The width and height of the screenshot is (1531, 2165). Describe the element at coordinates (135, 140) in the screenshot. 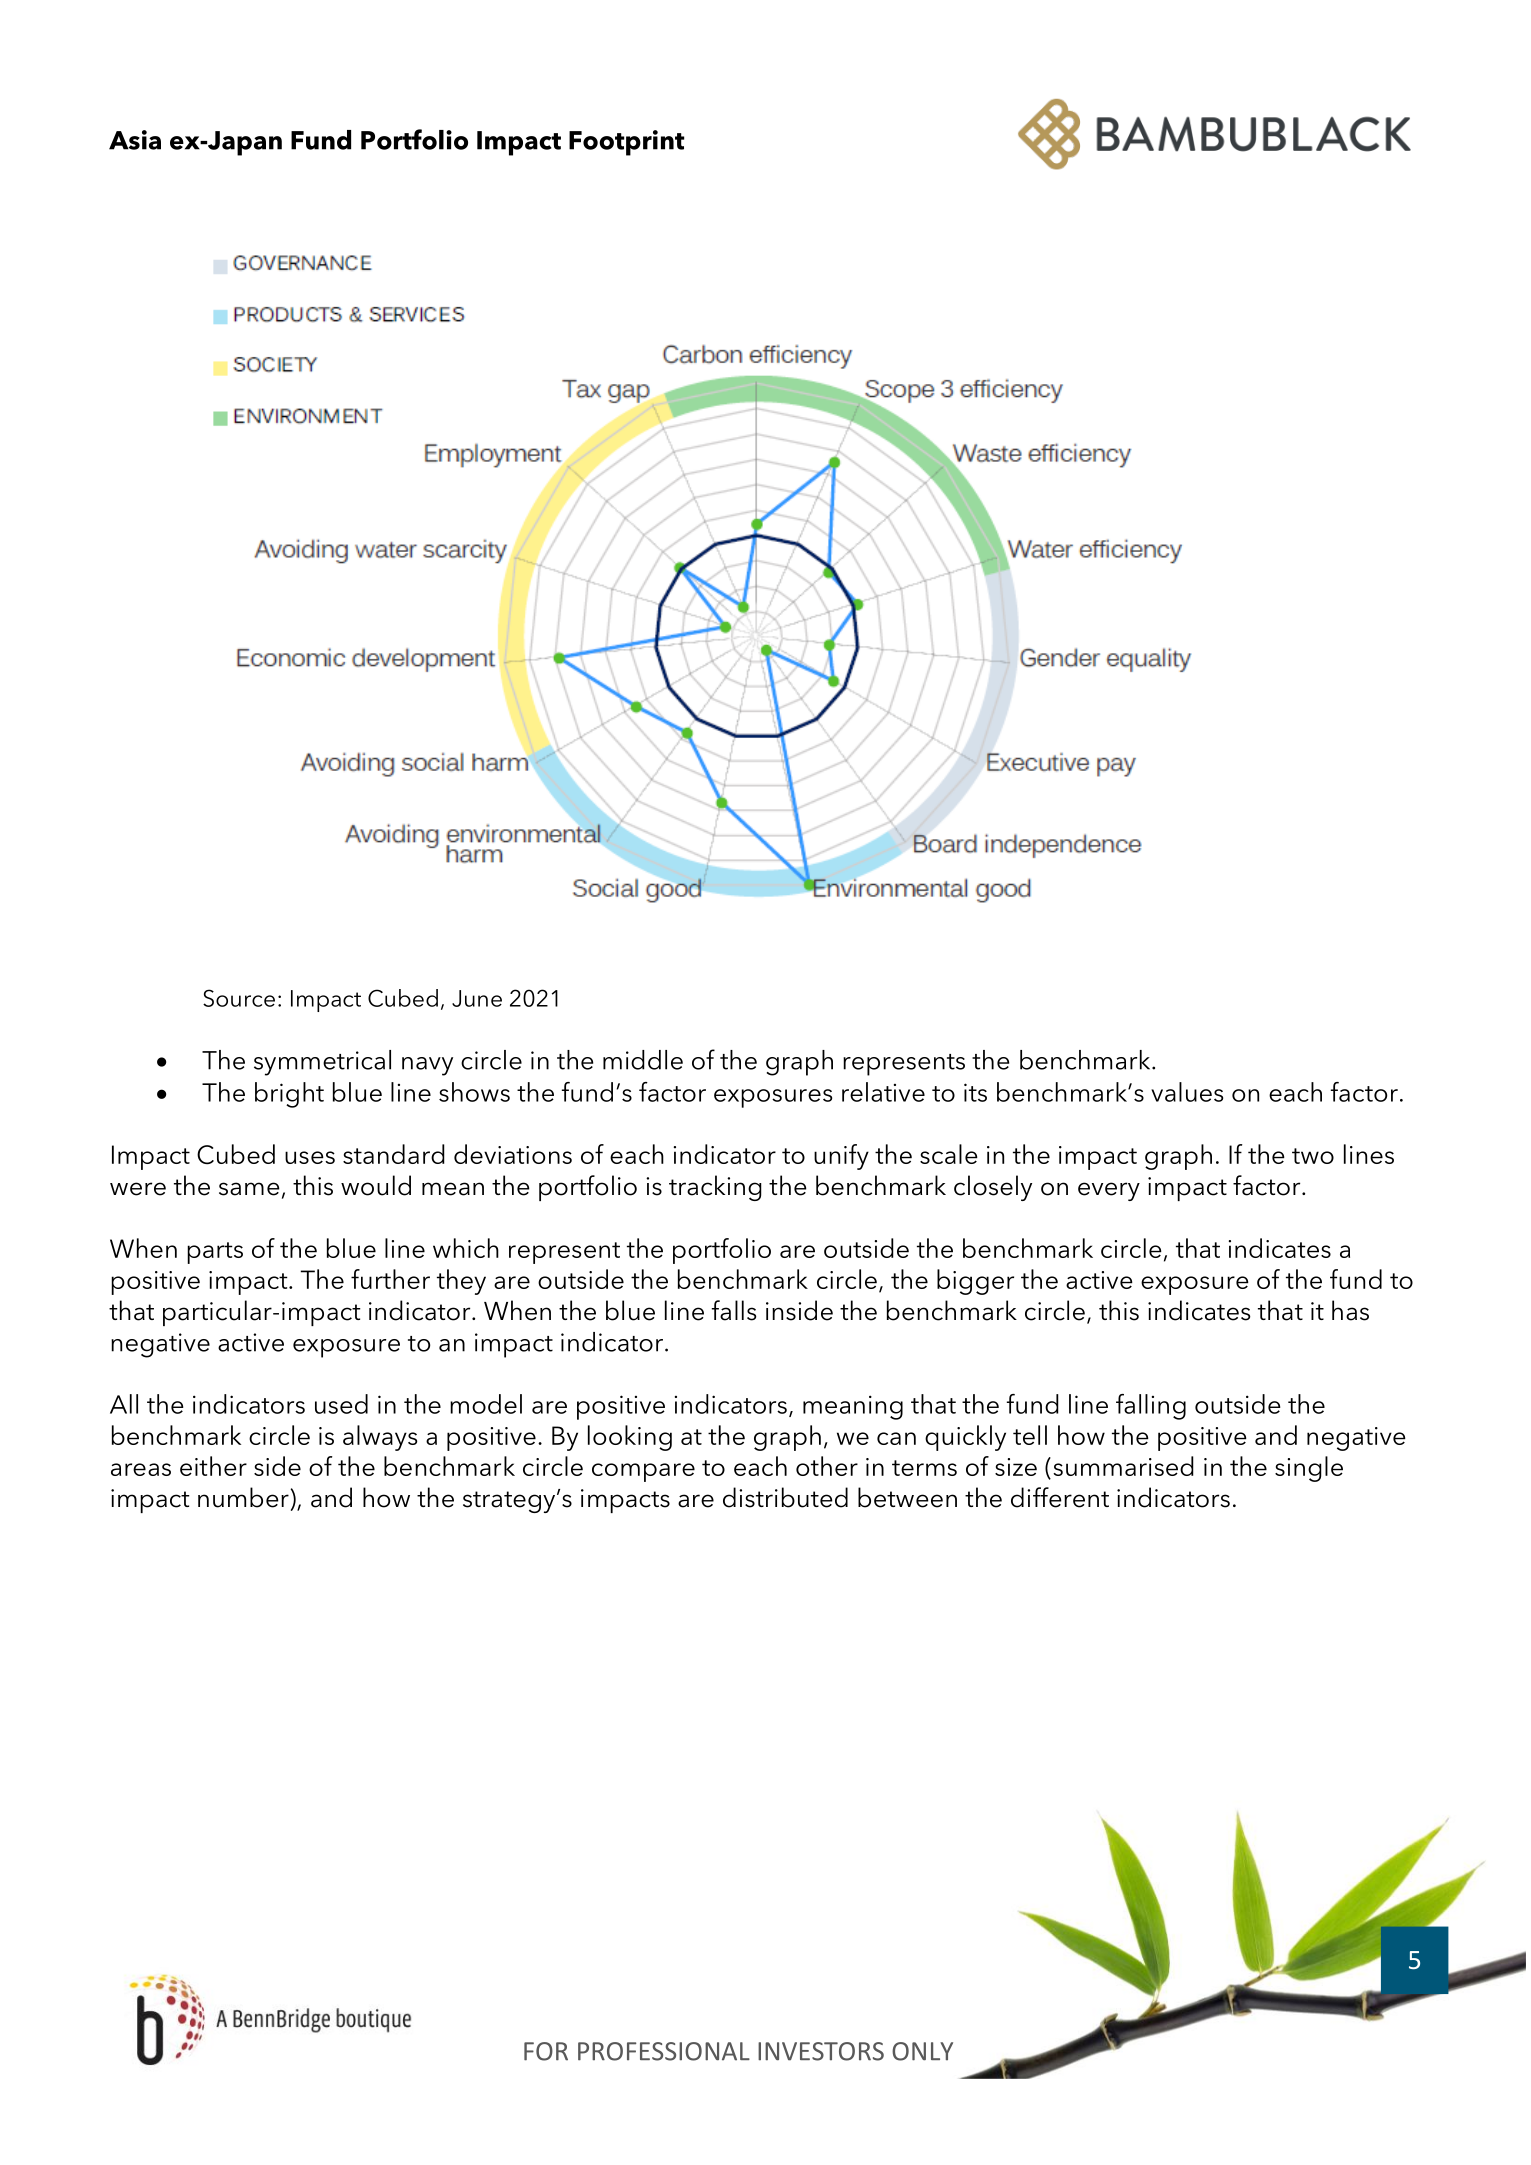

I see `Asia` at that location.
